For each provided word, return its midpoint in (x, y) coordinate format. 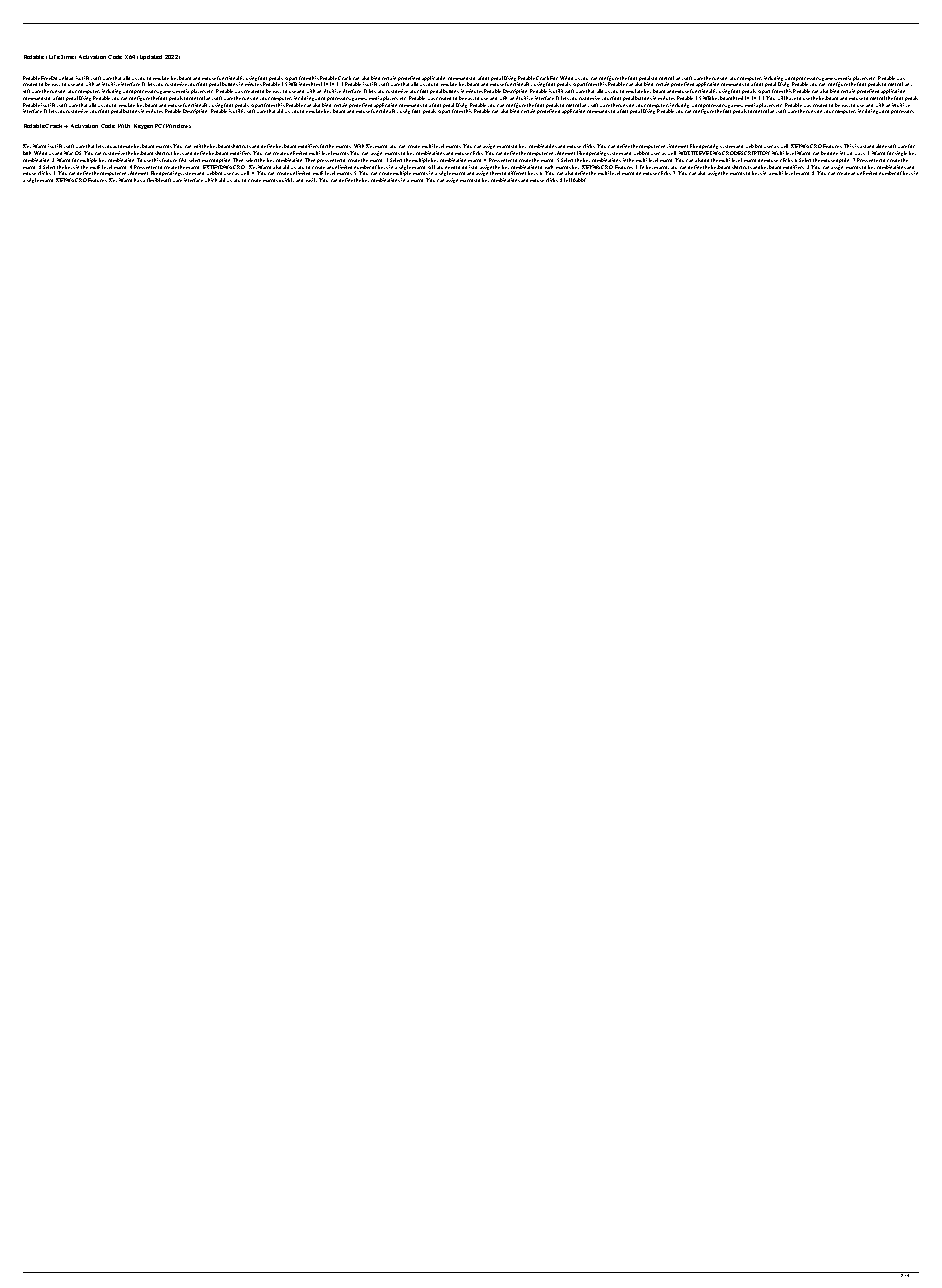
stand (868, 146)
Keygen (143, 126)
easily (313, 180)
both (27, 153)
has (138, 180)
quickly (286, 180)
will (781, 98)
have (791, 98)
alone (882, 146)
